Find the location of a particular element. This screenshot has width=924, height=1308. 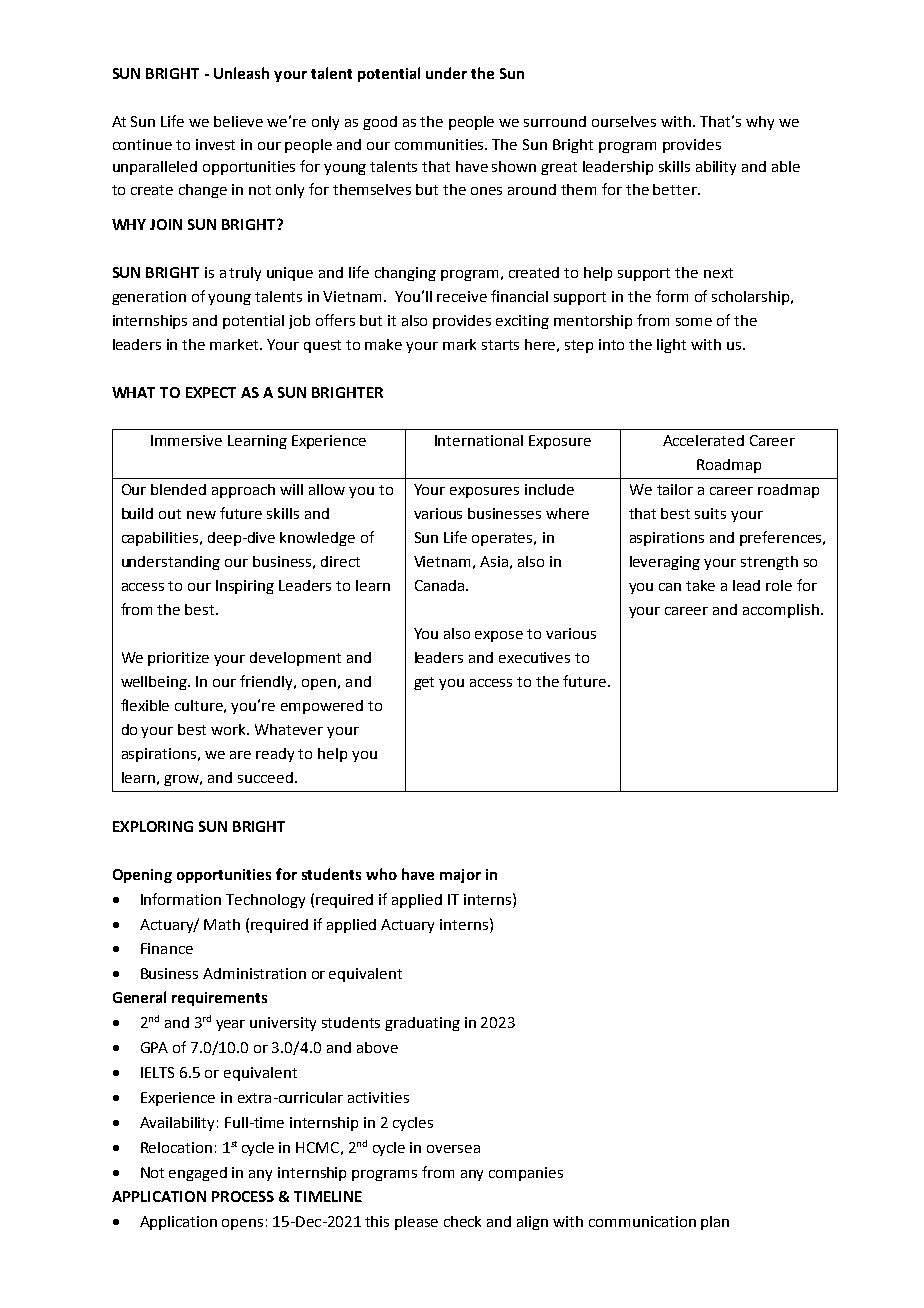

ourselves is located at coordinates (624, 121).
